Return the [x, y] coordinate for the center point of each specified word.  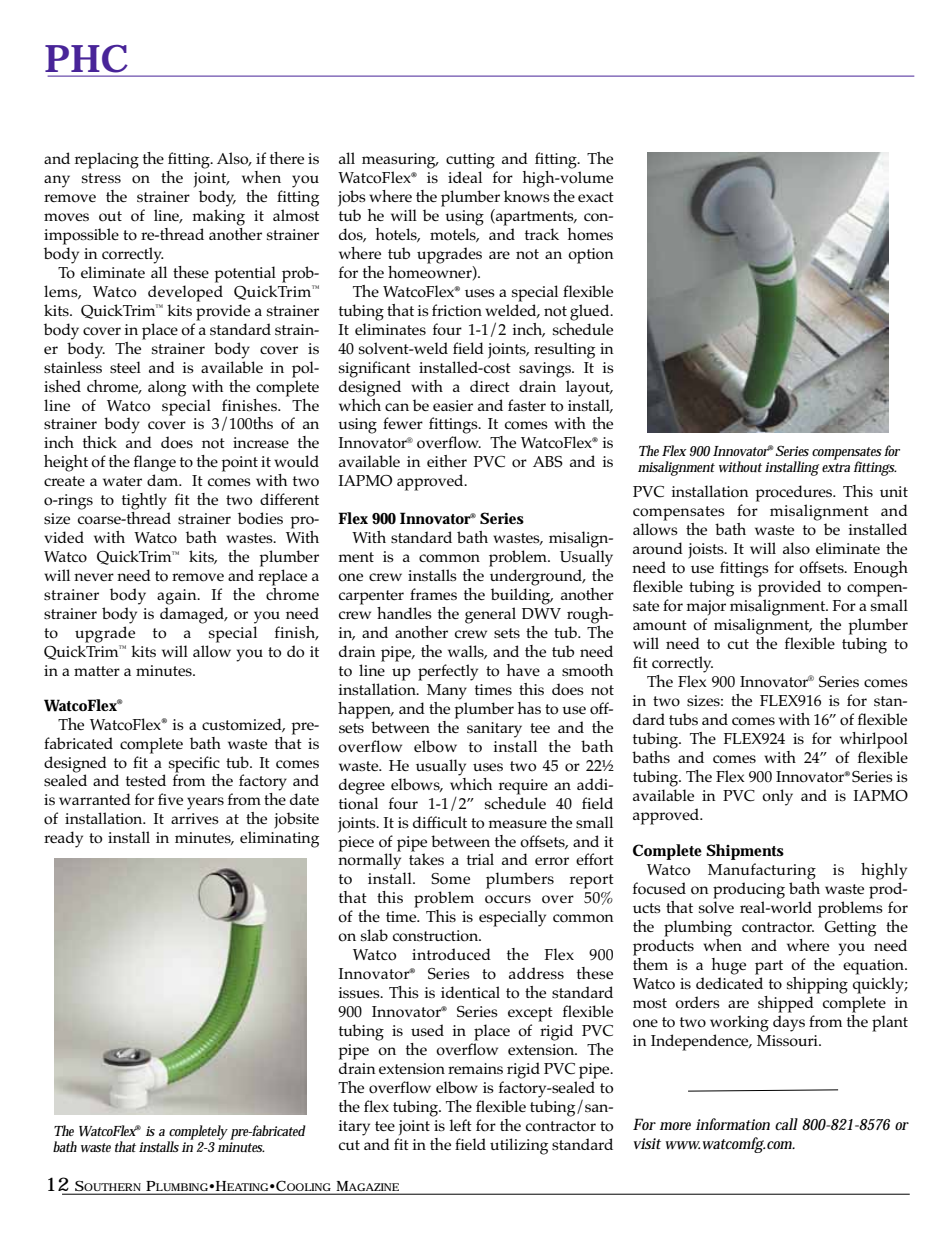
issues [360, 993]
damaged [193, 615]
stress [101, 178]
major [706, 607]
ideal [465, 177]
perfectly [448, 672]
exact [596, 197]
